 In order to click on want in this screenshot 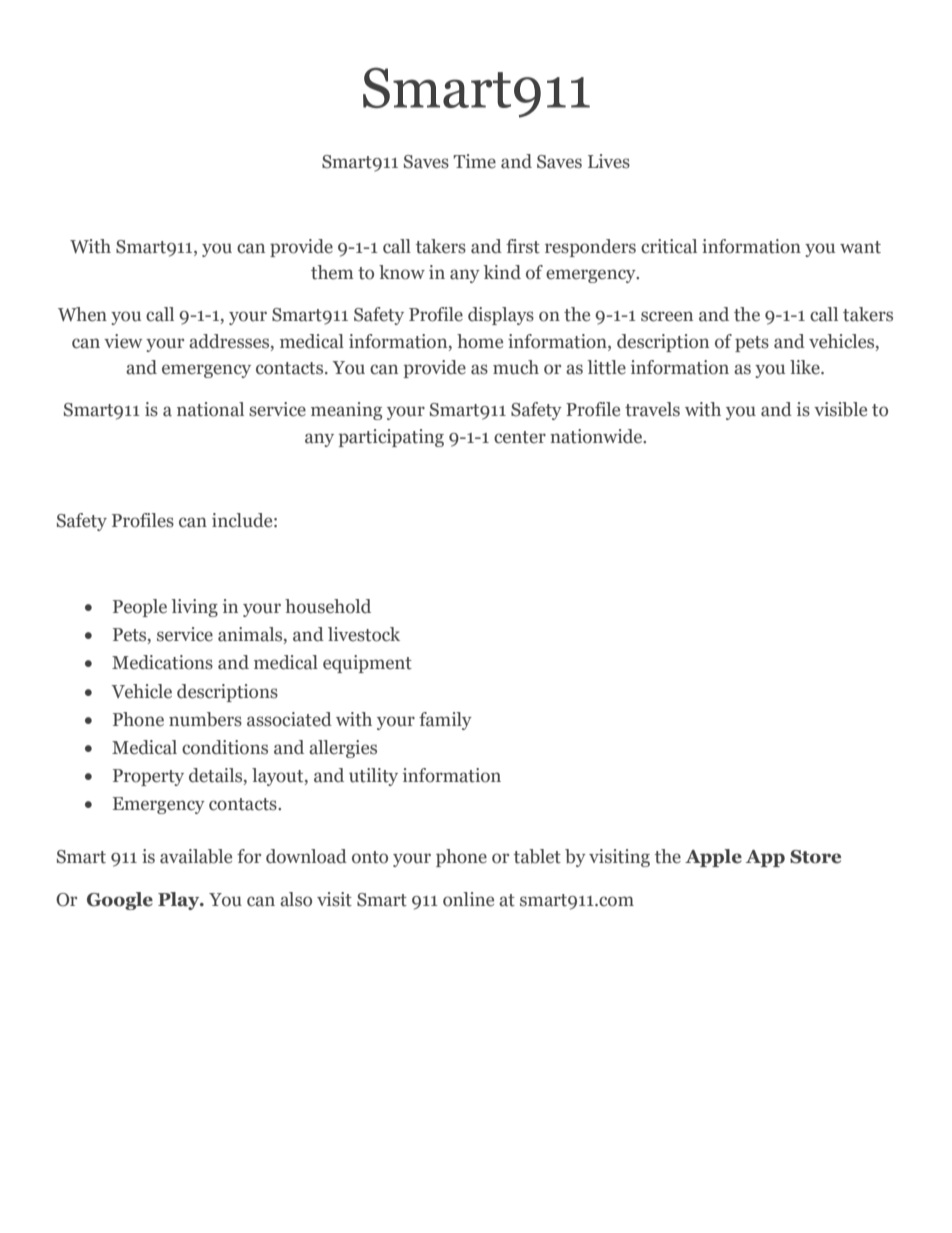, I will do `click(860, 247)`.
